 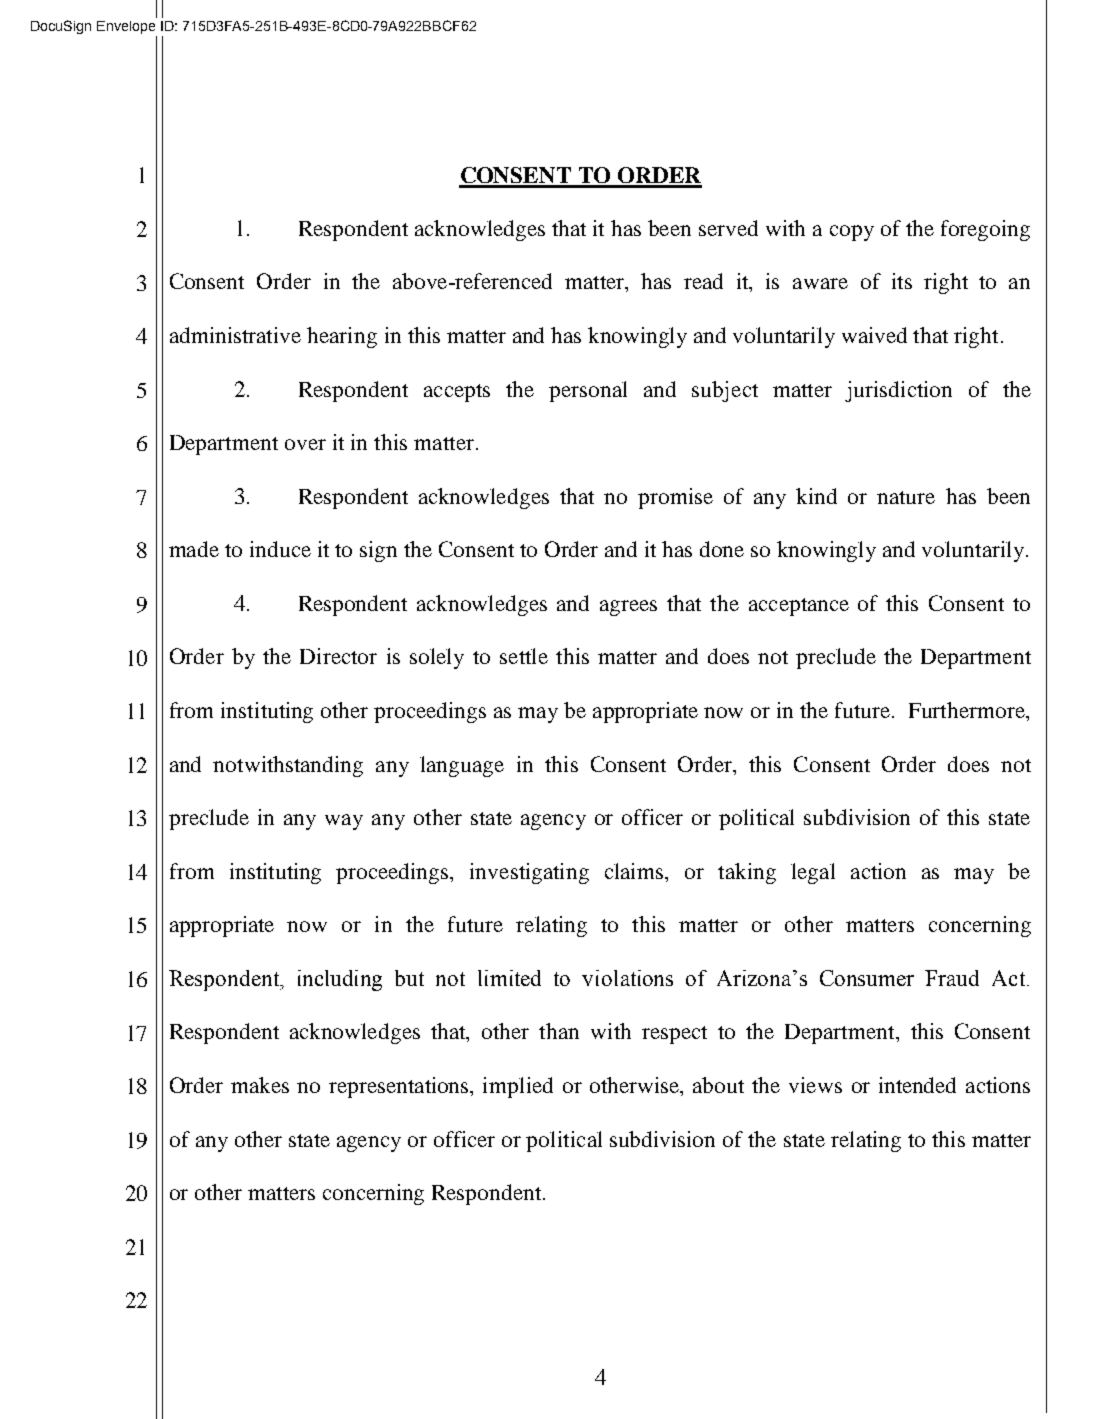 I want to click on over, so click(x=305, y=444).
